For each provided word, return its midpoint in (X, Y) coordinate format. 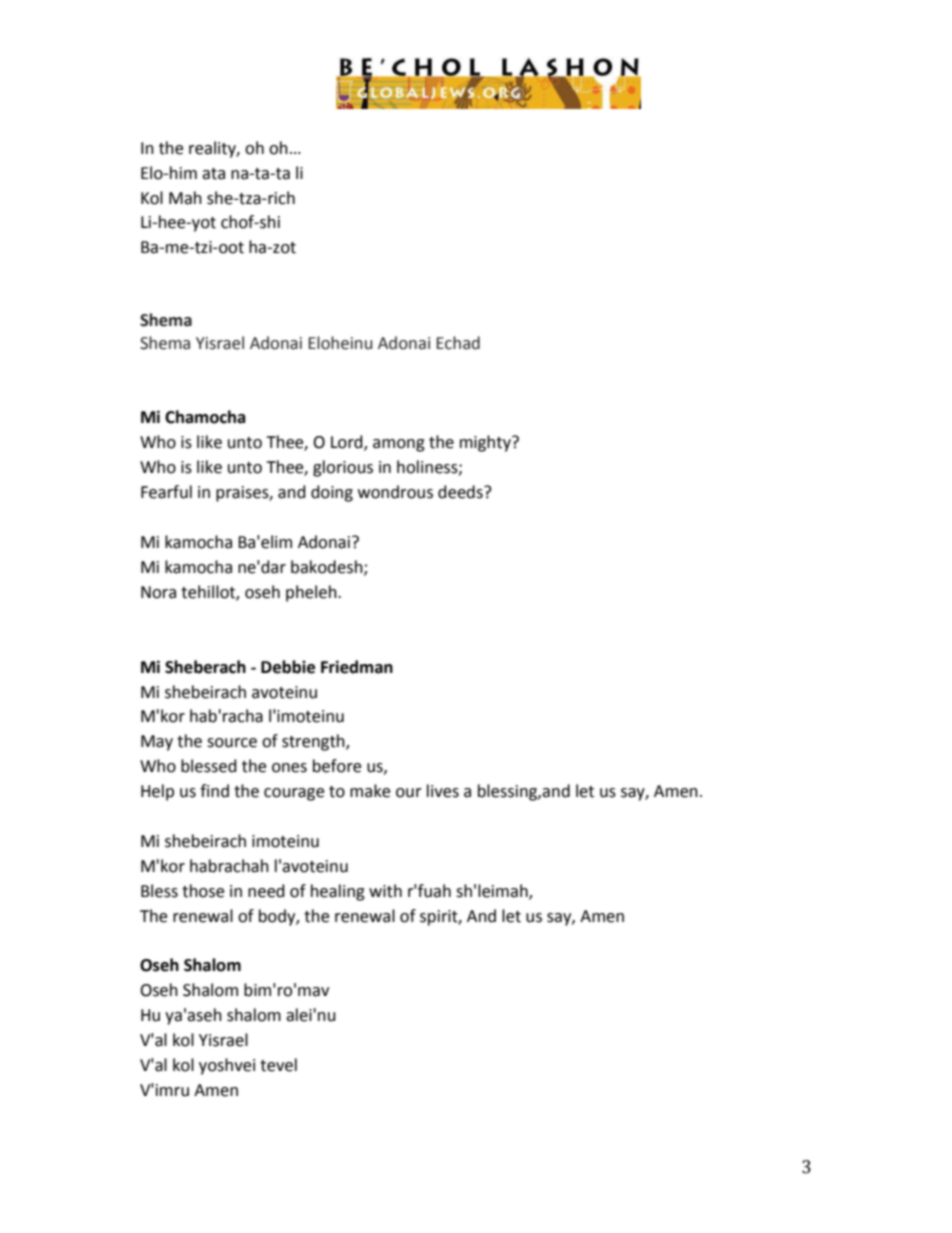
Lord (348, 443)
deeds (461, 492)
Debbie (288, 667)
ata (213, 174)
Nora (158, 592)
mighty (486, 443)
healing (338, 892)
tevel (278, 1065)
